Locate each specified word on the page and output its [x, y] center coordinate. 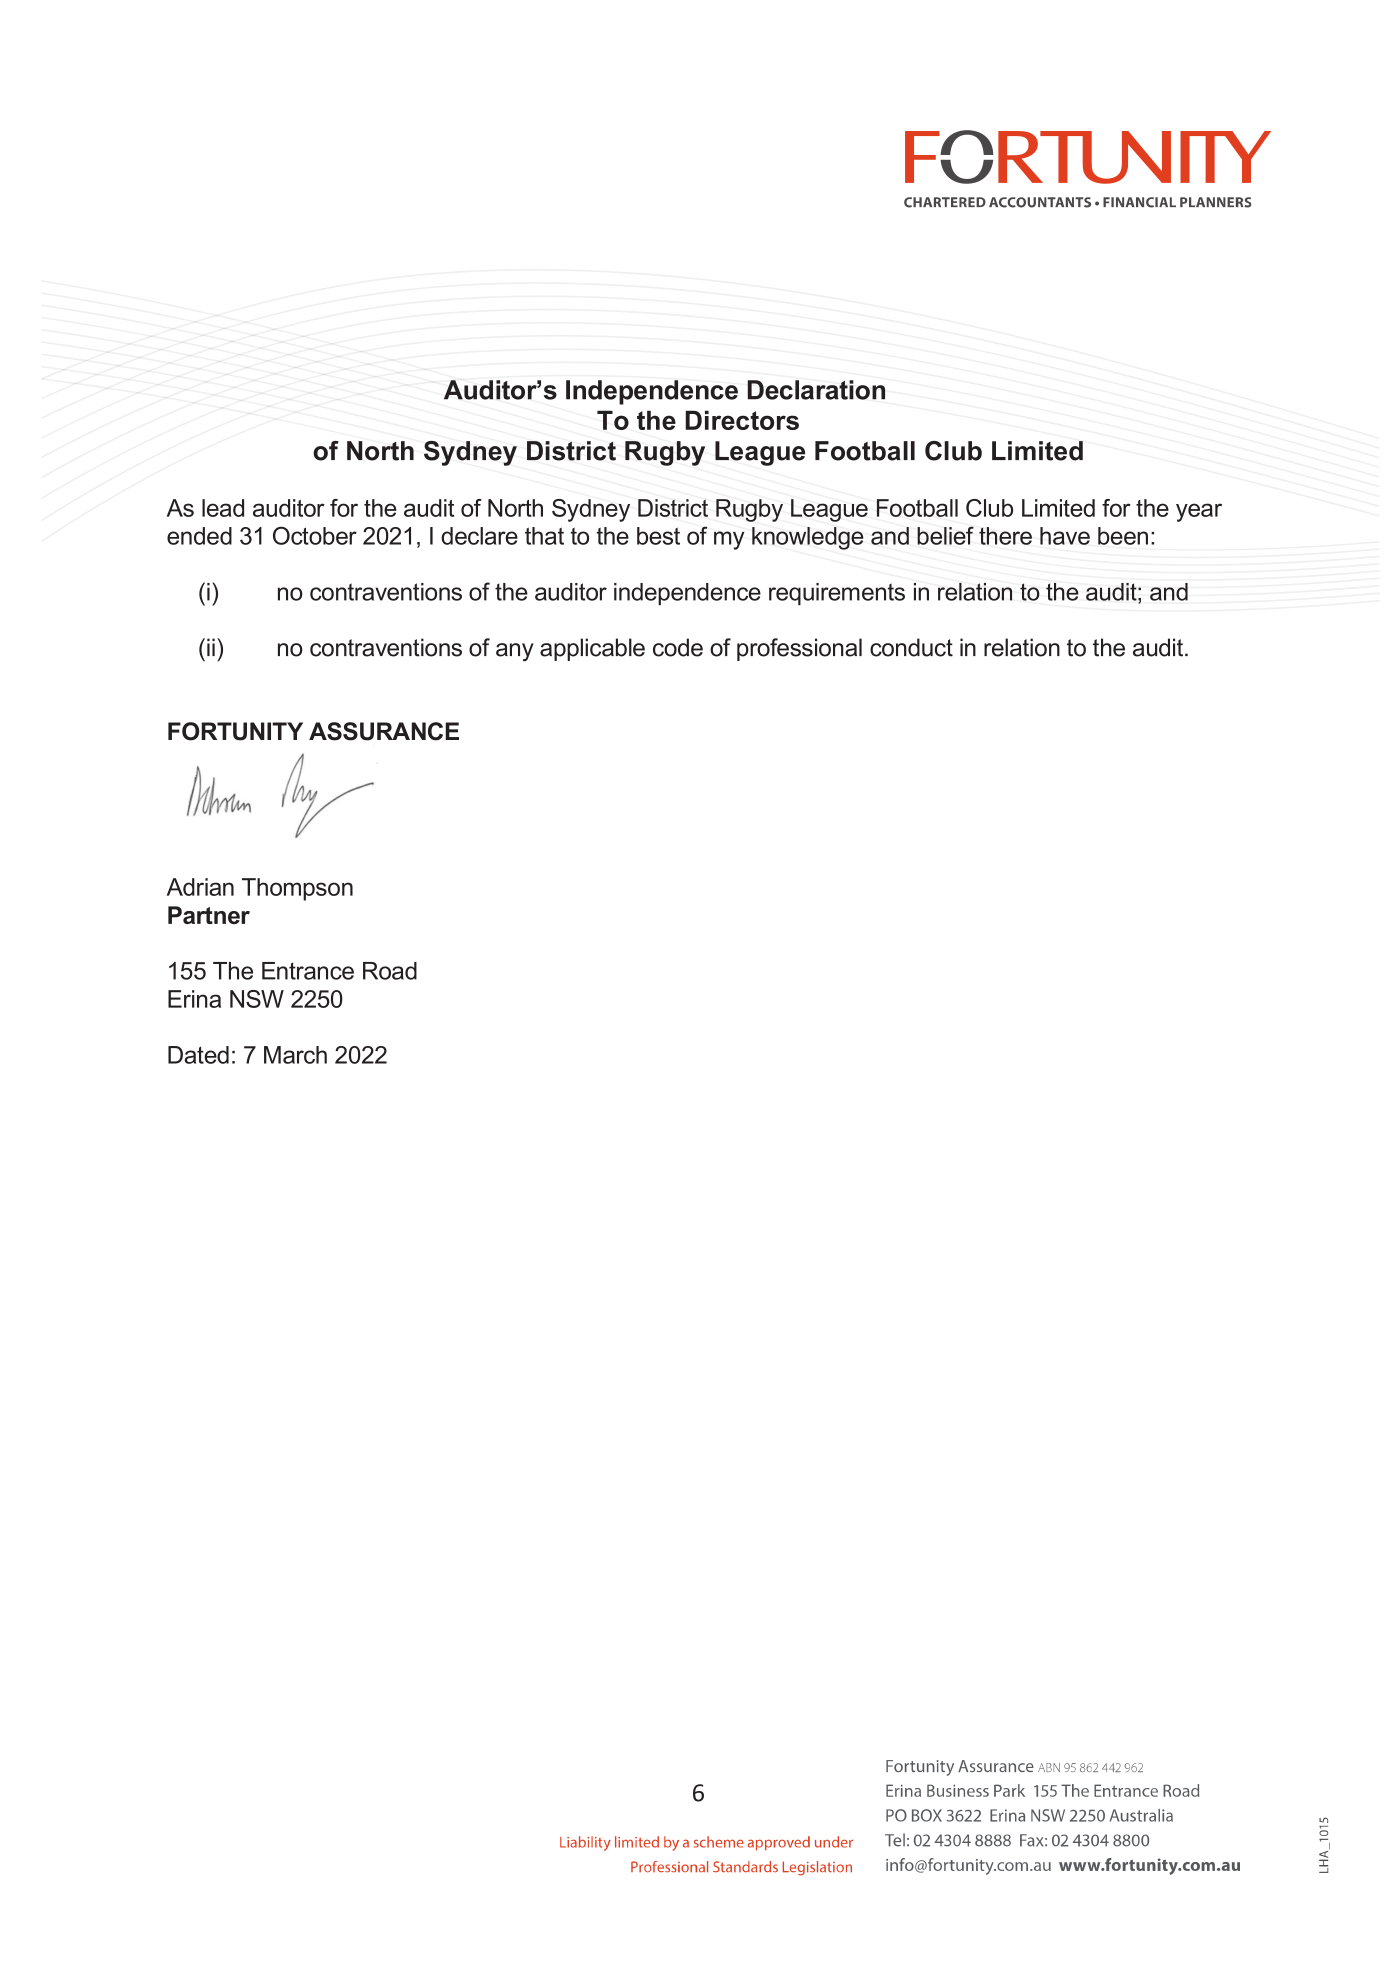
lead [223, 508]
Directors [742, 420]
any [515, 652]
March [295, 1055]
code [678, 647]
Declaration [816, 390]
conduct [911, 647]
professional [799, 649]
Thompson [297, 889]
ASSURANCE [384, 731]
